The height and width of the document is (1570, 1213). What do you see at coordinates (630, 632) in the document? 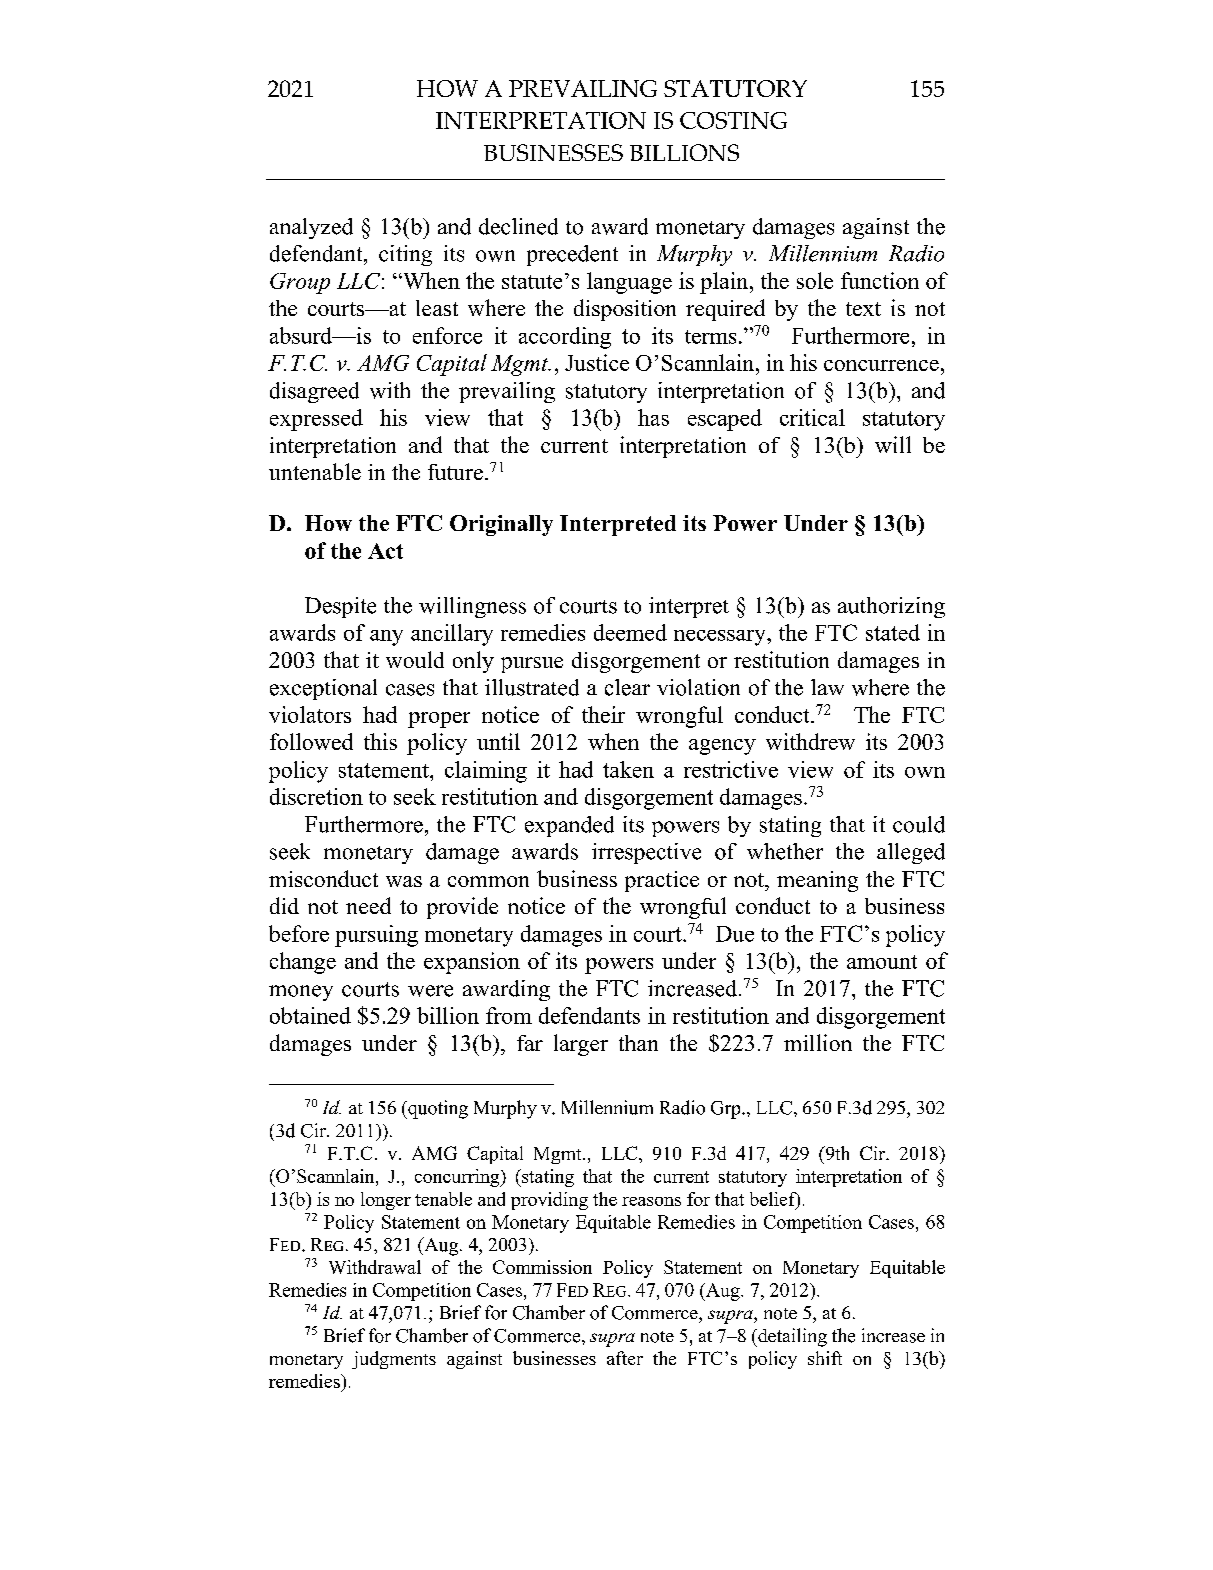
I see `deemed` at bounding box center [630, 632].
